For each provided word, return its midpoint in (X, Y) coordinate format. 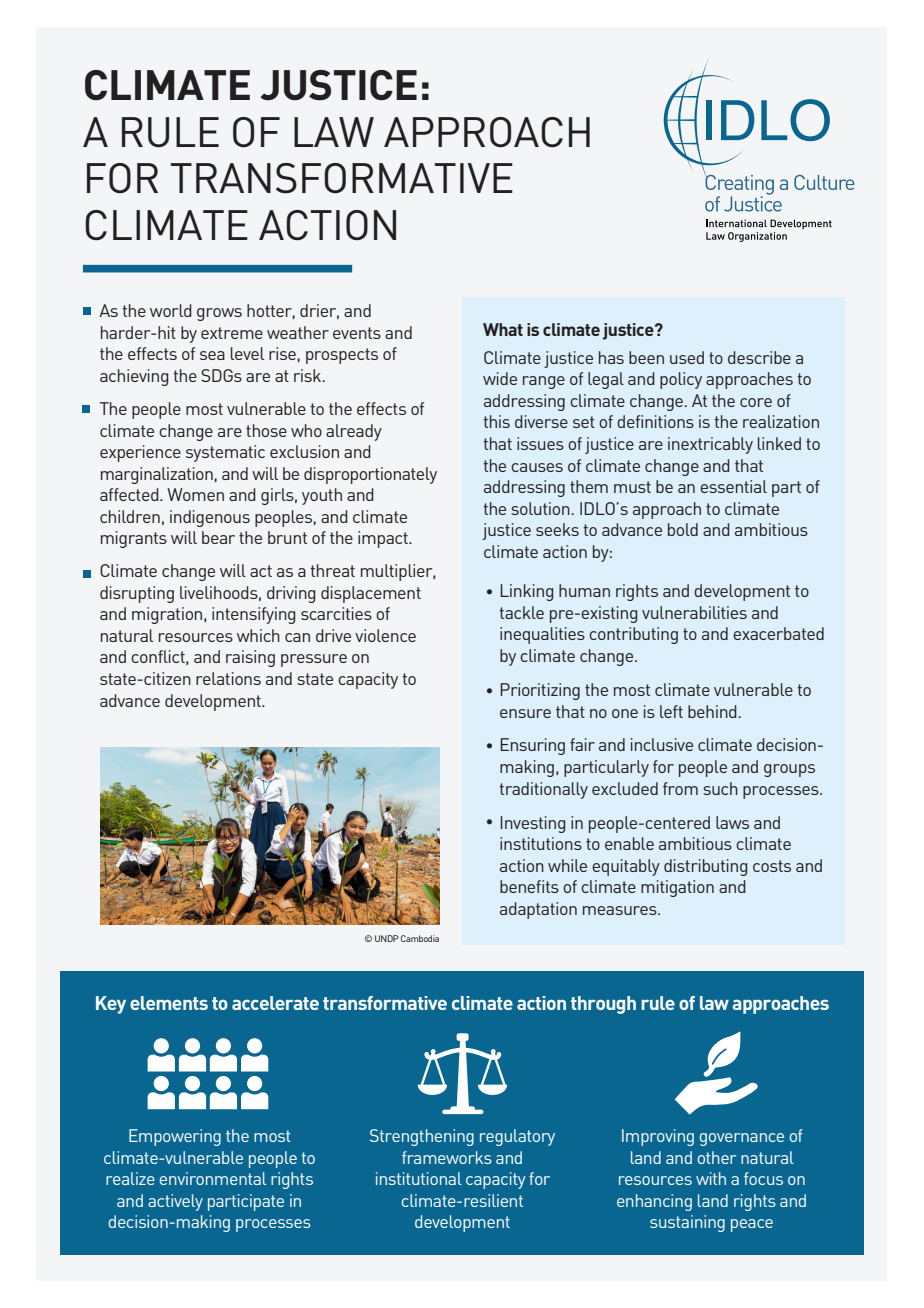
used (687, 357)
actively (175, 1202)
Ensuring (532, 746)
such (720, 788)
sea (212, 355)
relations (228, 678)
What (503, 329)
